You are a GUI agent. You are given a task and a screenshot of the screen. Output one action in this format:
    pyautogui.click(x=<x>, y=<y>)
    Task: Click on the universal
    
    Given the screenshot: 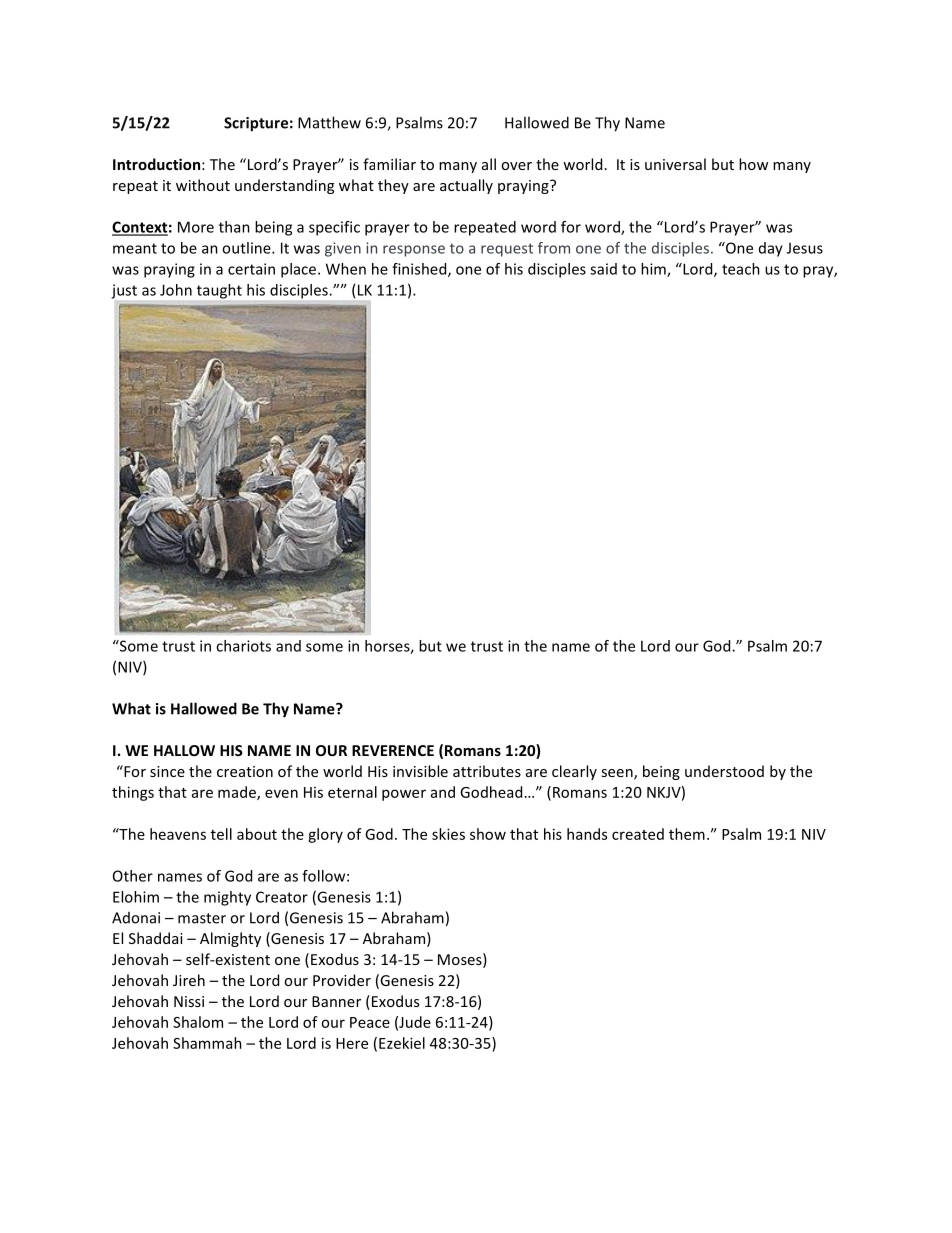 What is the action you would take?
    pyautogui.click(x=675, y=164)
